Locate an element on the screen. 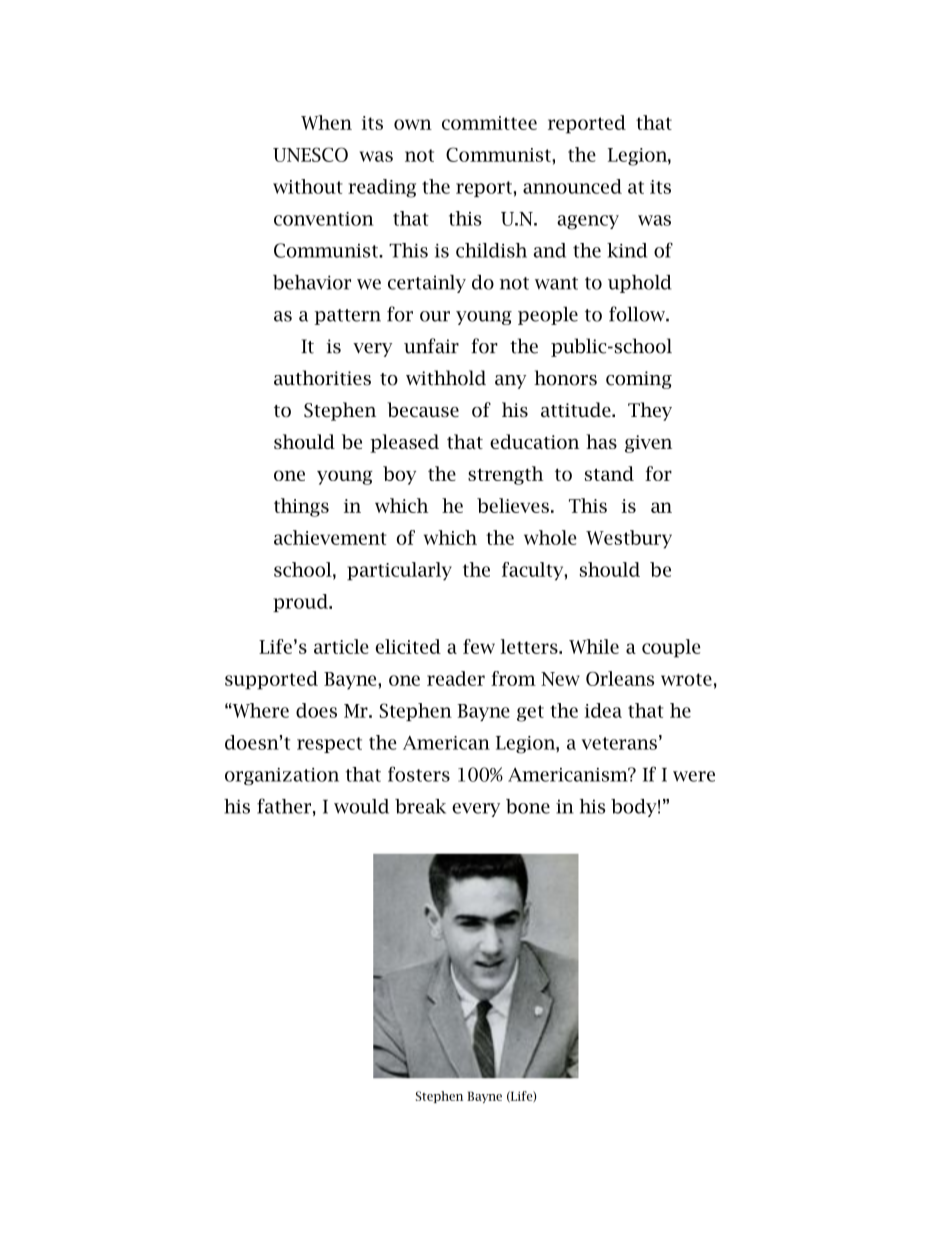 The width and height of the screenshot is (952, 1233). any is located at coordinates (510, 382).
